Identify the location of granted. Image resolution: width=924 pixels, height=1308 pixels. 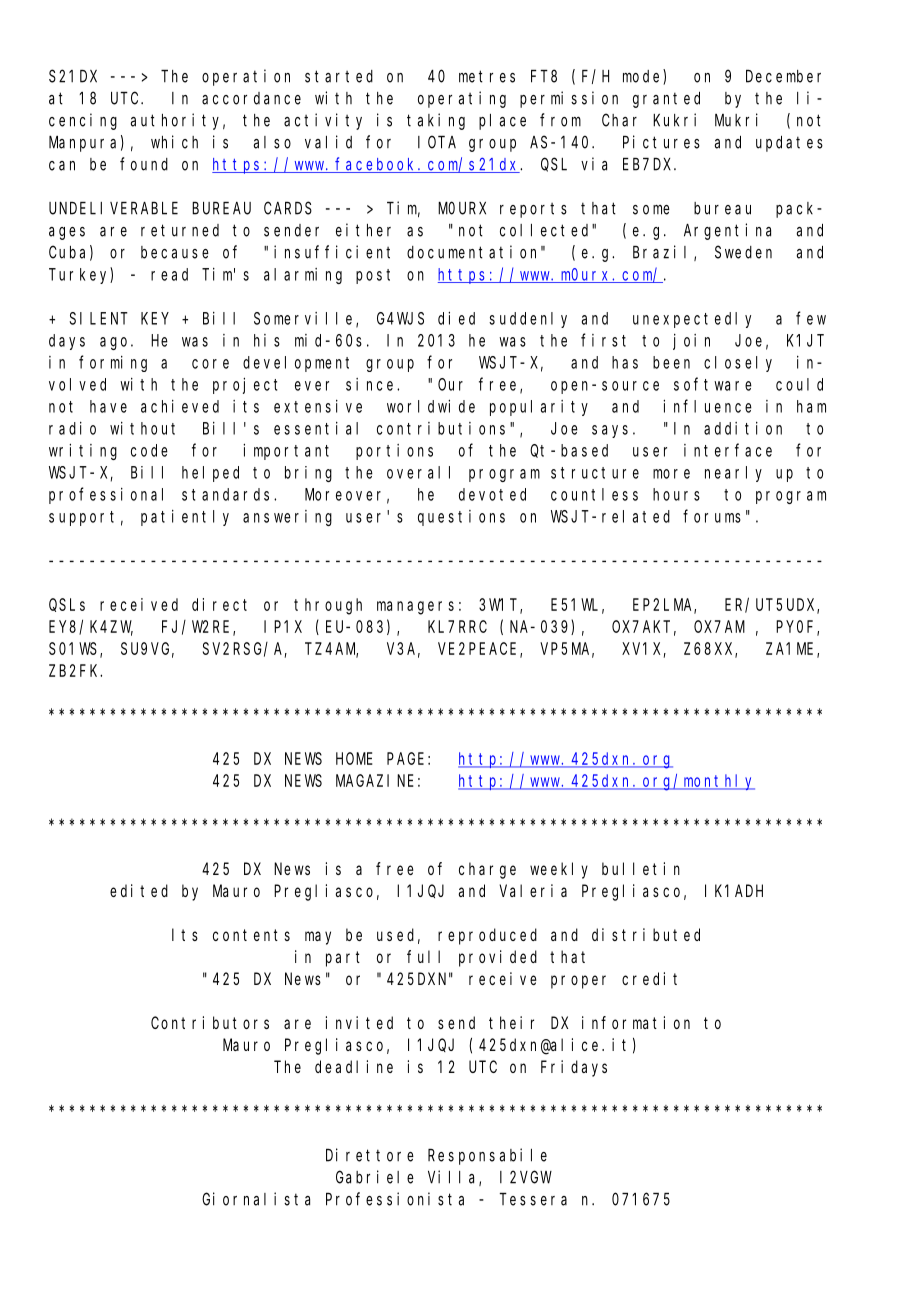
(666, 100).
